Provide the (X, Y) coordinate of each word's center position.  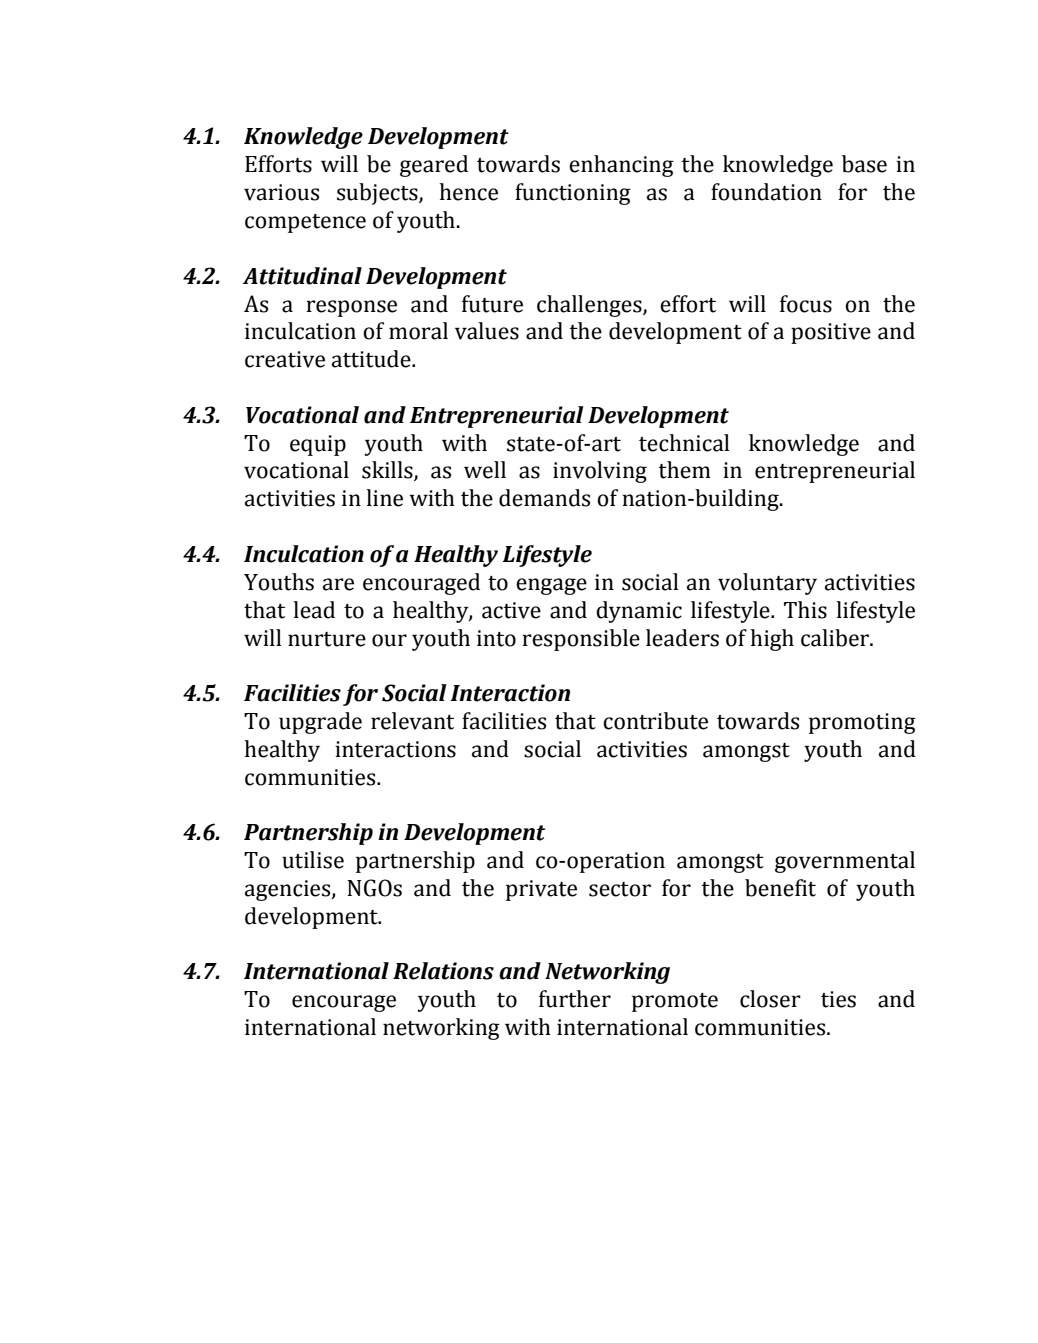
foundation (766, 192)
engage (551, 586)
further (575, 999)
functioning (573, 194)
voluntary (767, 584)
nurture (327, 639)
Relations (443, 971)
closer (770, 999)
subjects (378, 194)
